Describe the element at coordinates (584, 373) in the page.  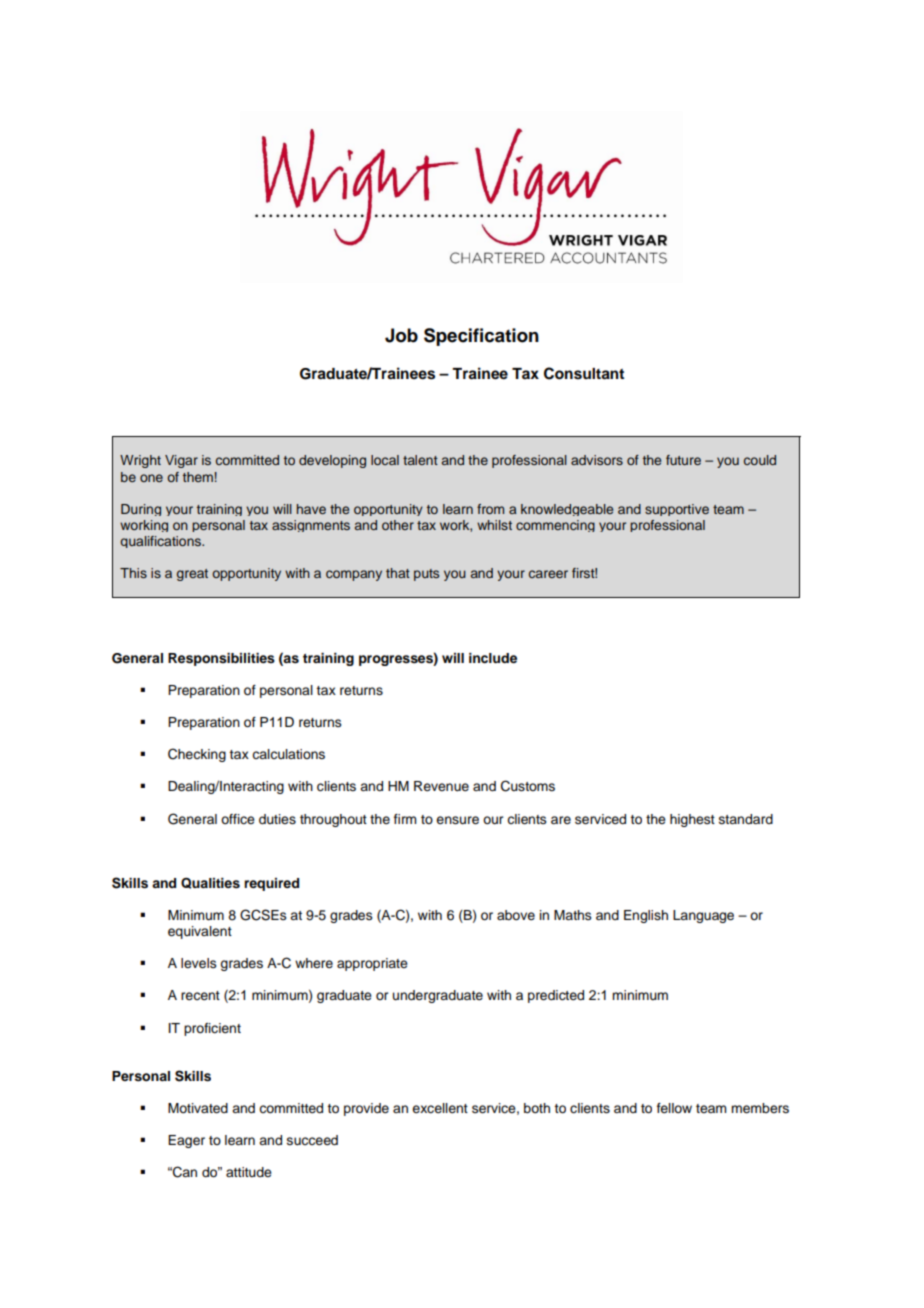
I see `Consultant` at that location.
